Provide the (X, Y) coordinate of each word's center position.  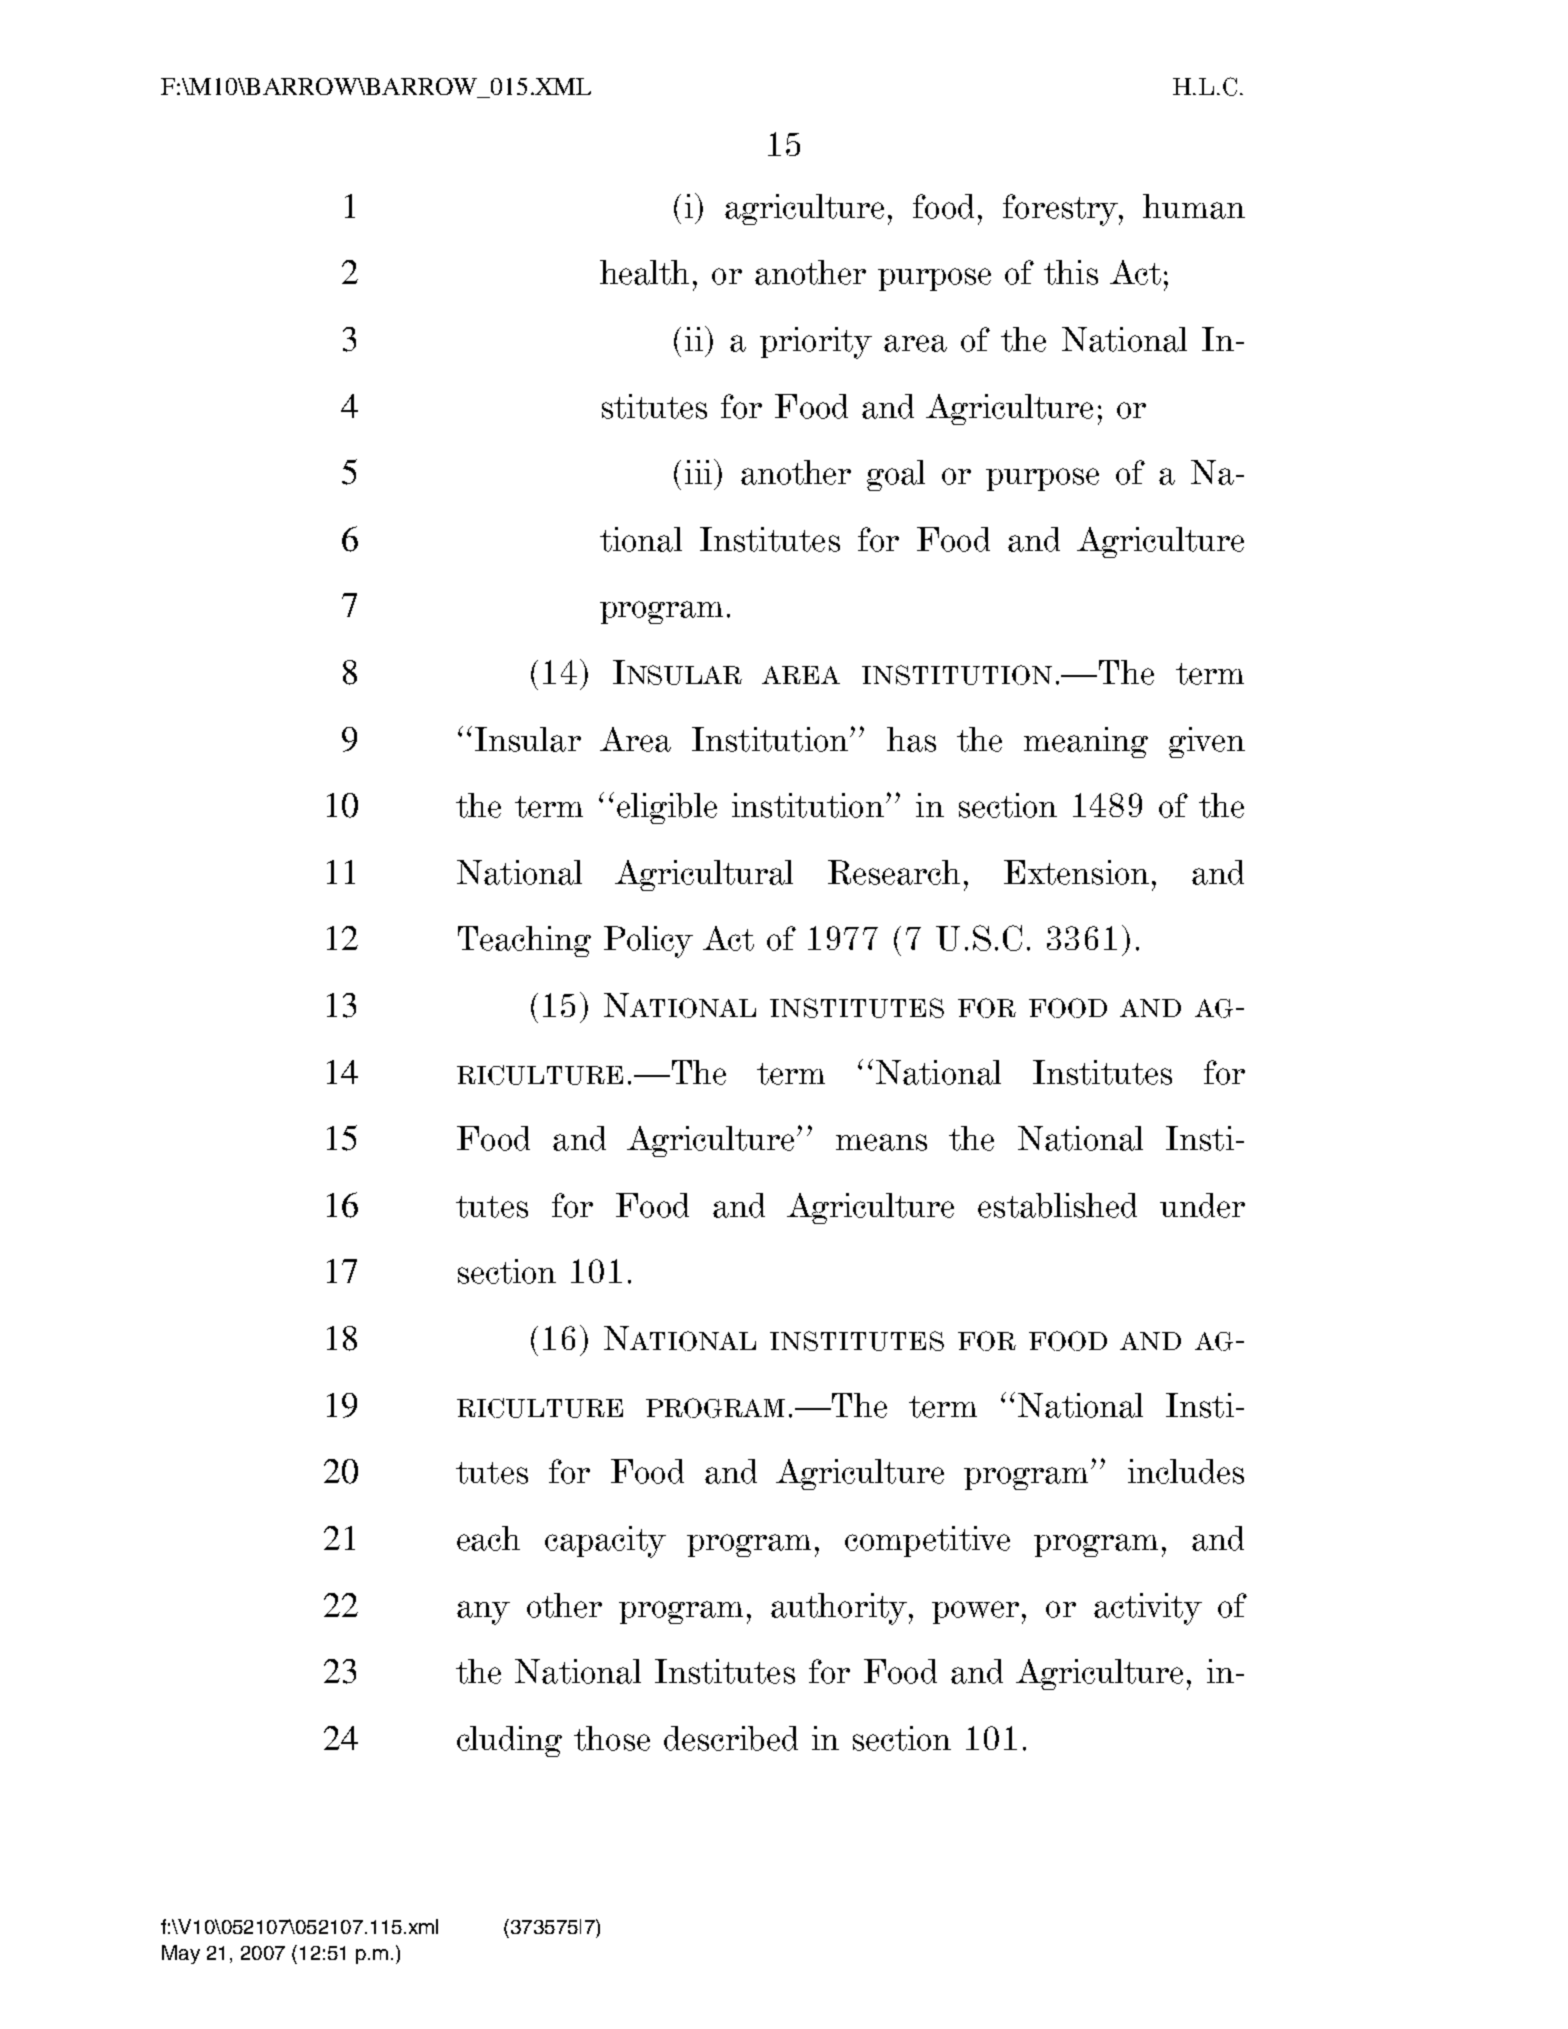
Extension (1076, 872)
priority (816, 343)
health (644, 272)
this (1071, 272)
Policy (648, 942)
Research (894, 872)
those (612, 1738)
